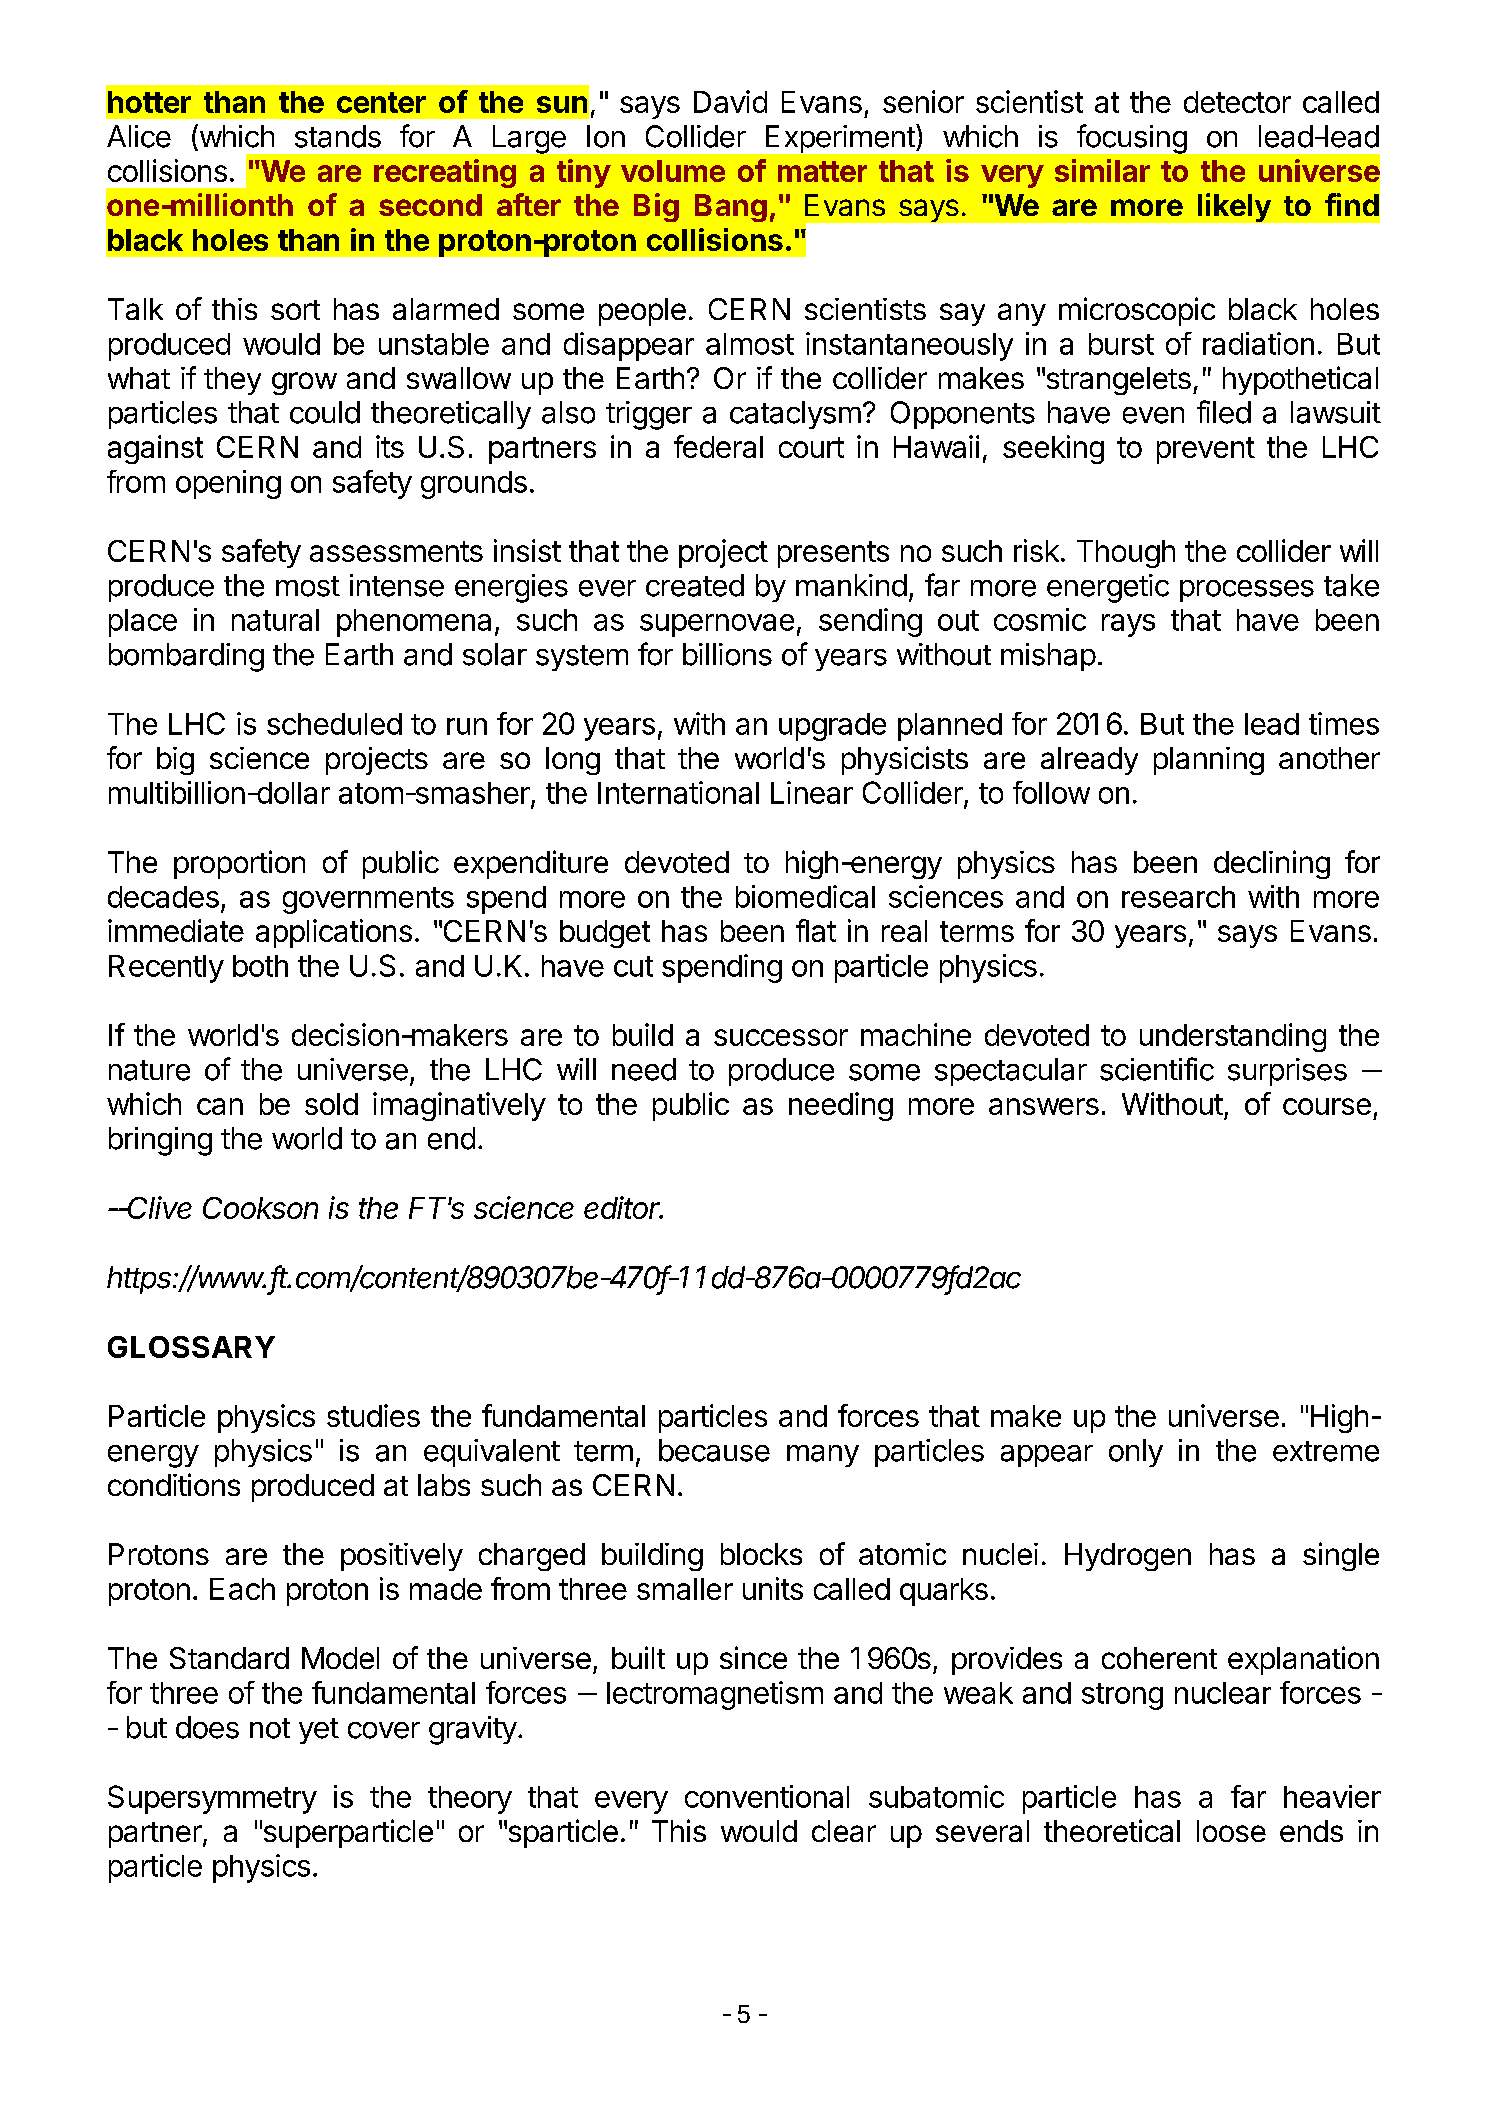 The height and width of the screenshot is (2103, 1486). What do you see at coordinates (767, 1796) in the screenshot?
I see `conventional` at bounding box center [767, 1796].
